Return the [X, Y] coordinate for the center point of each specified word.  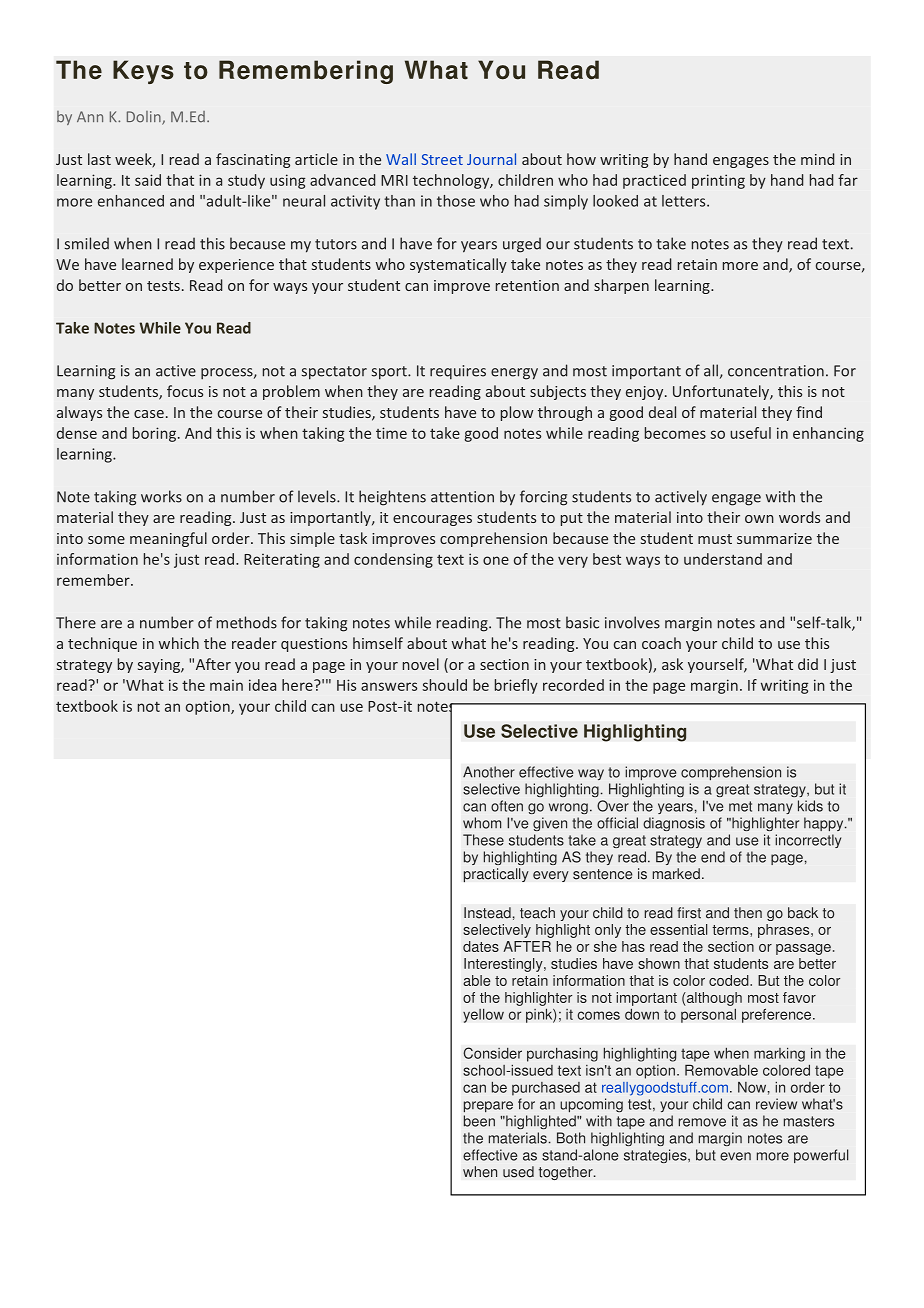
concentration [776, 371]
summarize [774, 538]
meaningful [168, 539]
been [479, 1121]
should [444, 685]
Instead [487, 913]
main [226, 685]
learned [147, 264]
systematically [458, 265]
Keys [143, 72]
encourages [432, 520]
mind [817, 159]
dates [481, 946]
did [808, 664]
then [748, 913]
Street [442, 159]
